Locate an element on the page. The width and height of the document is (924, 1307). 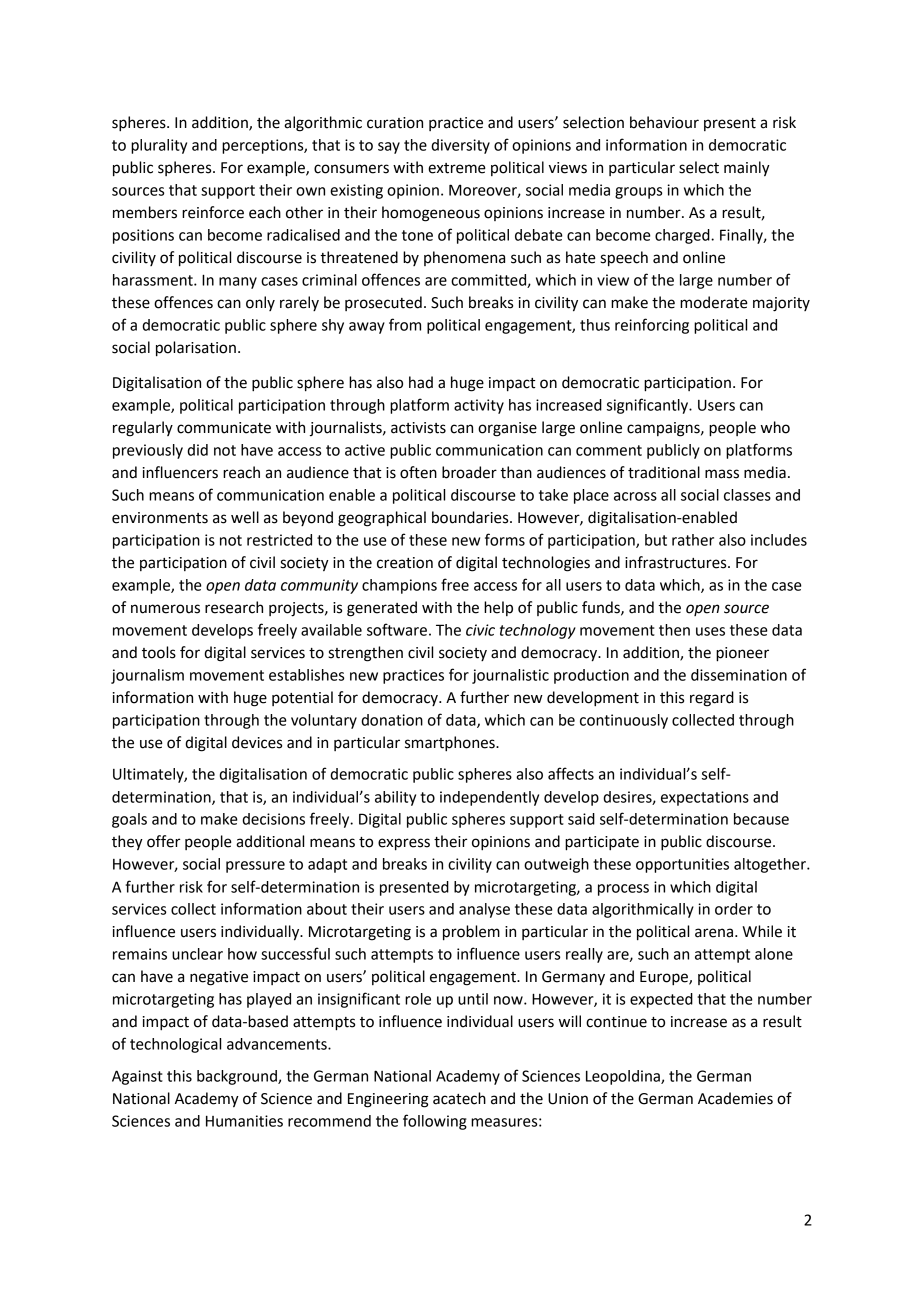
following is located at coordinates (435, 1122).
